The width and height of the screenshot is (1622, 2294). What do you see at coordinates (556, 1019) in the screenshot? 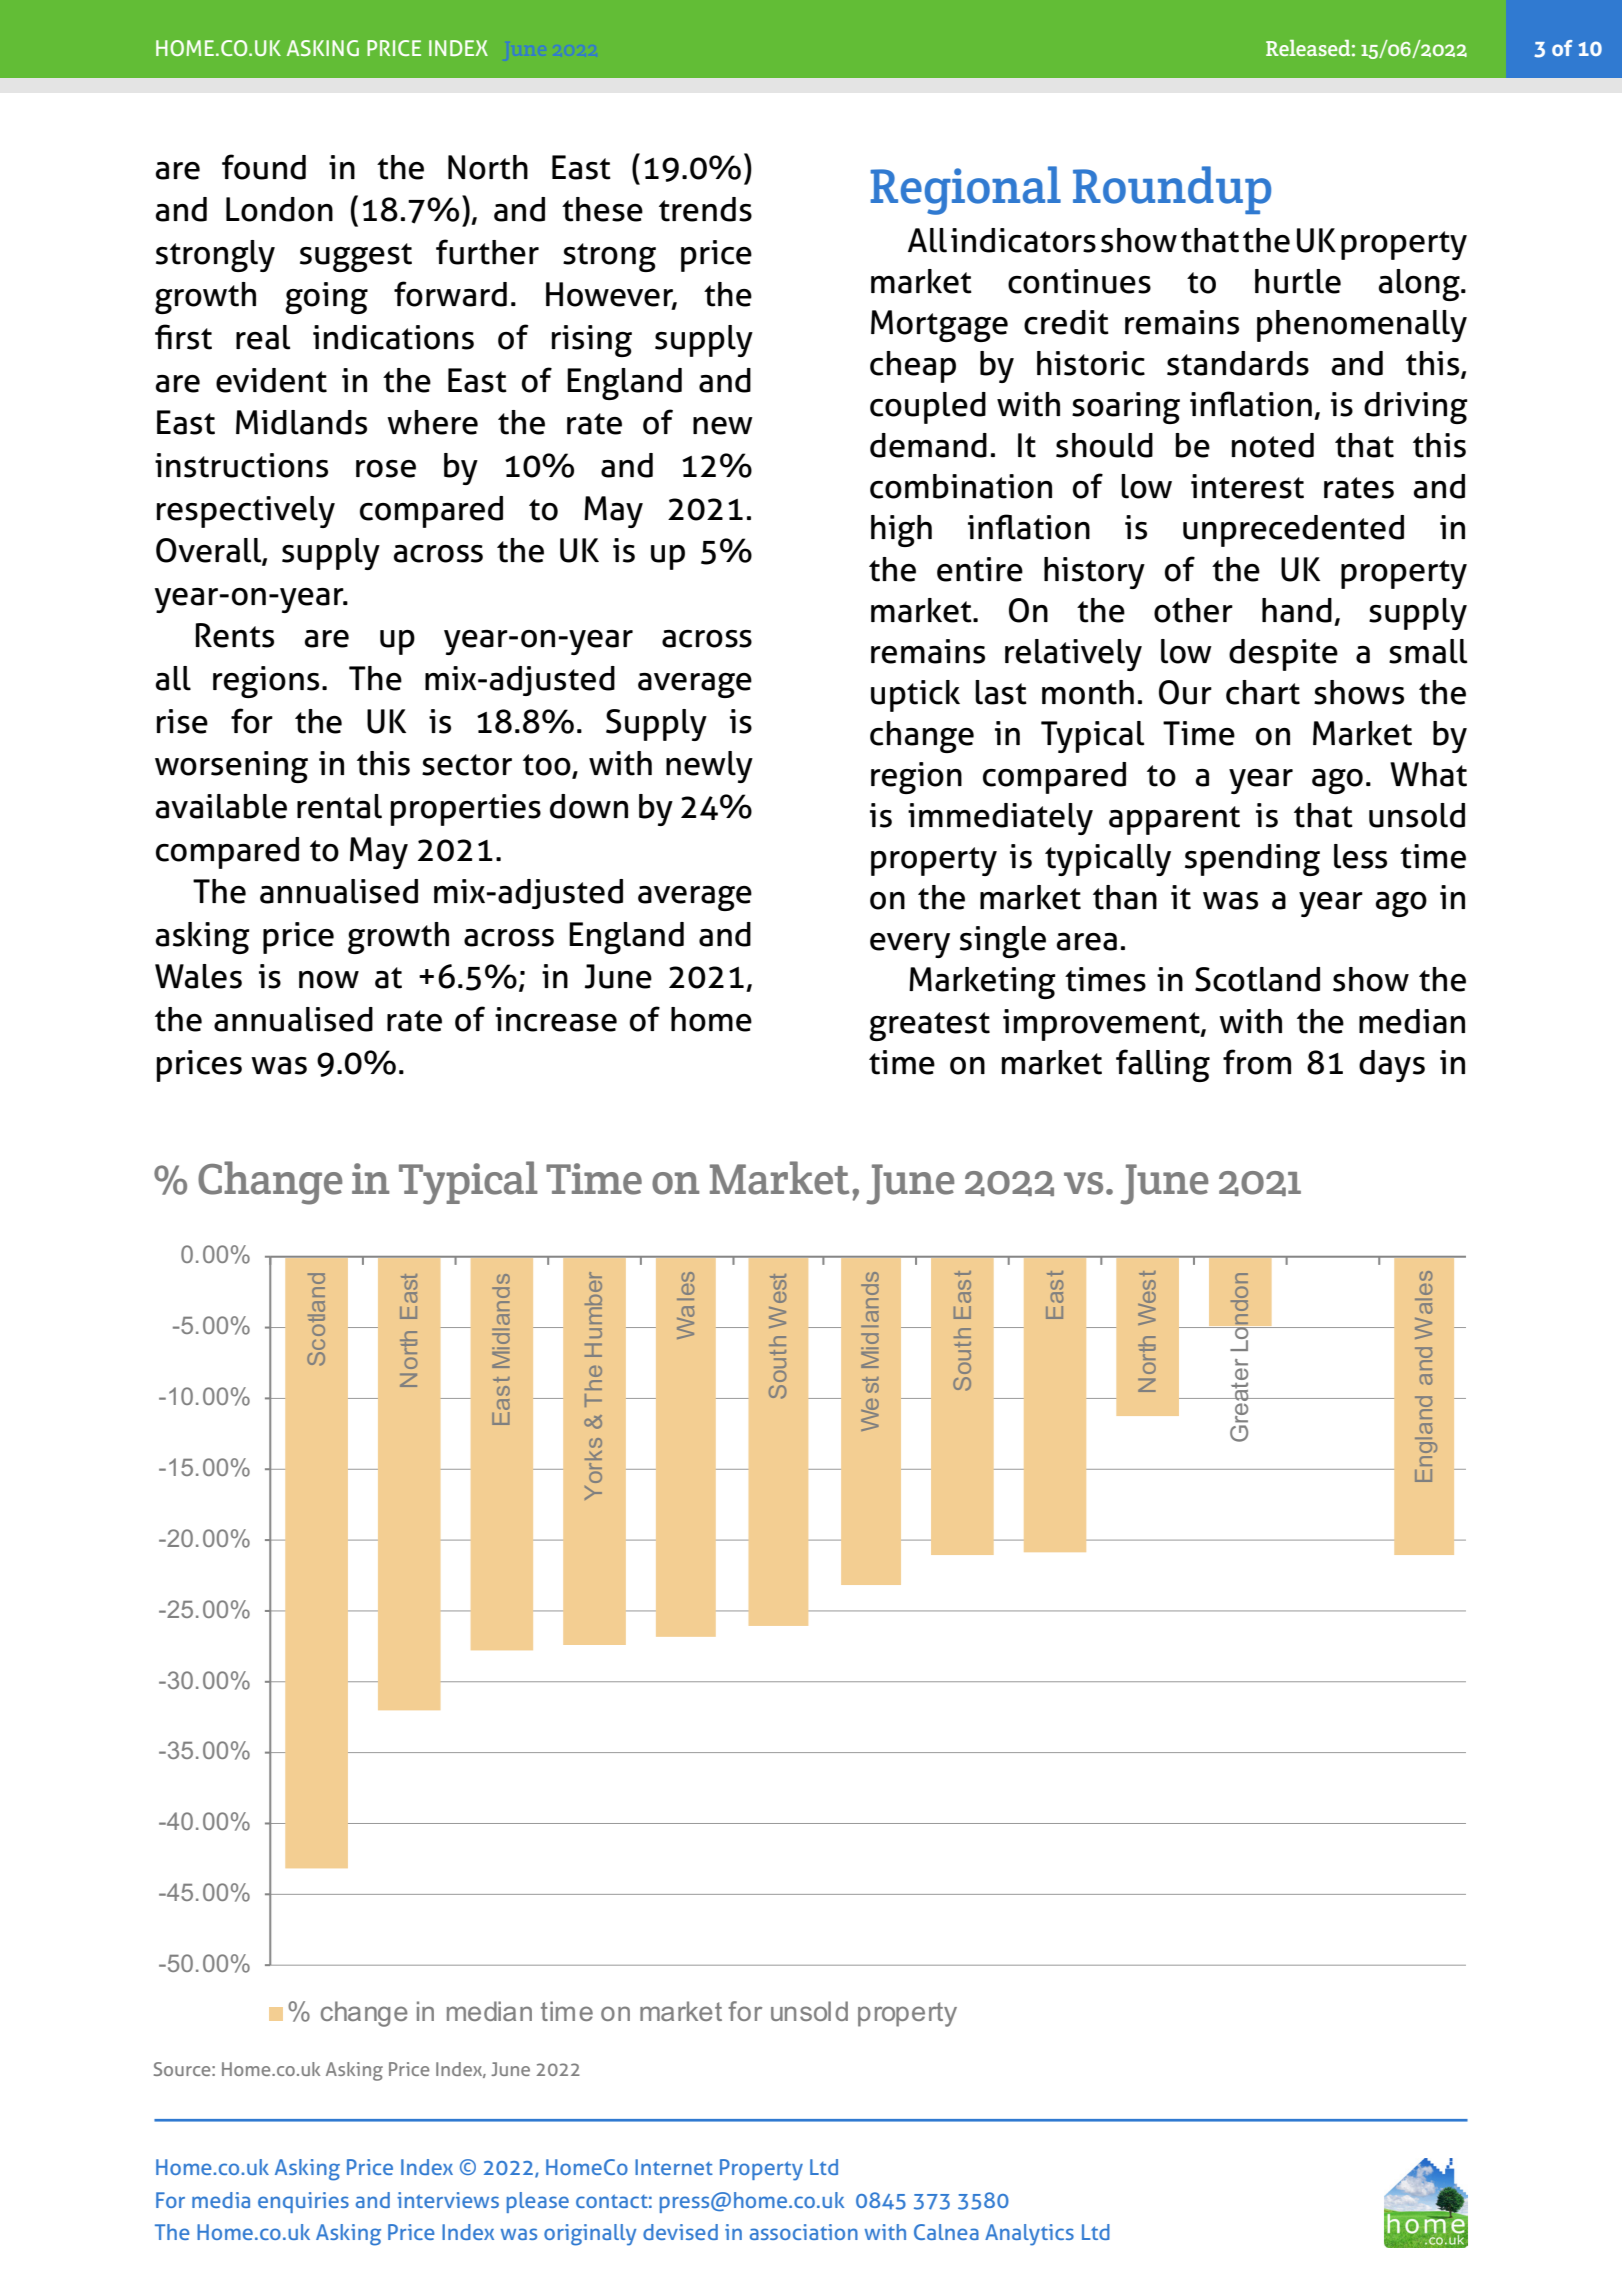
I see `increase` at bounding box center [556, 1019].
